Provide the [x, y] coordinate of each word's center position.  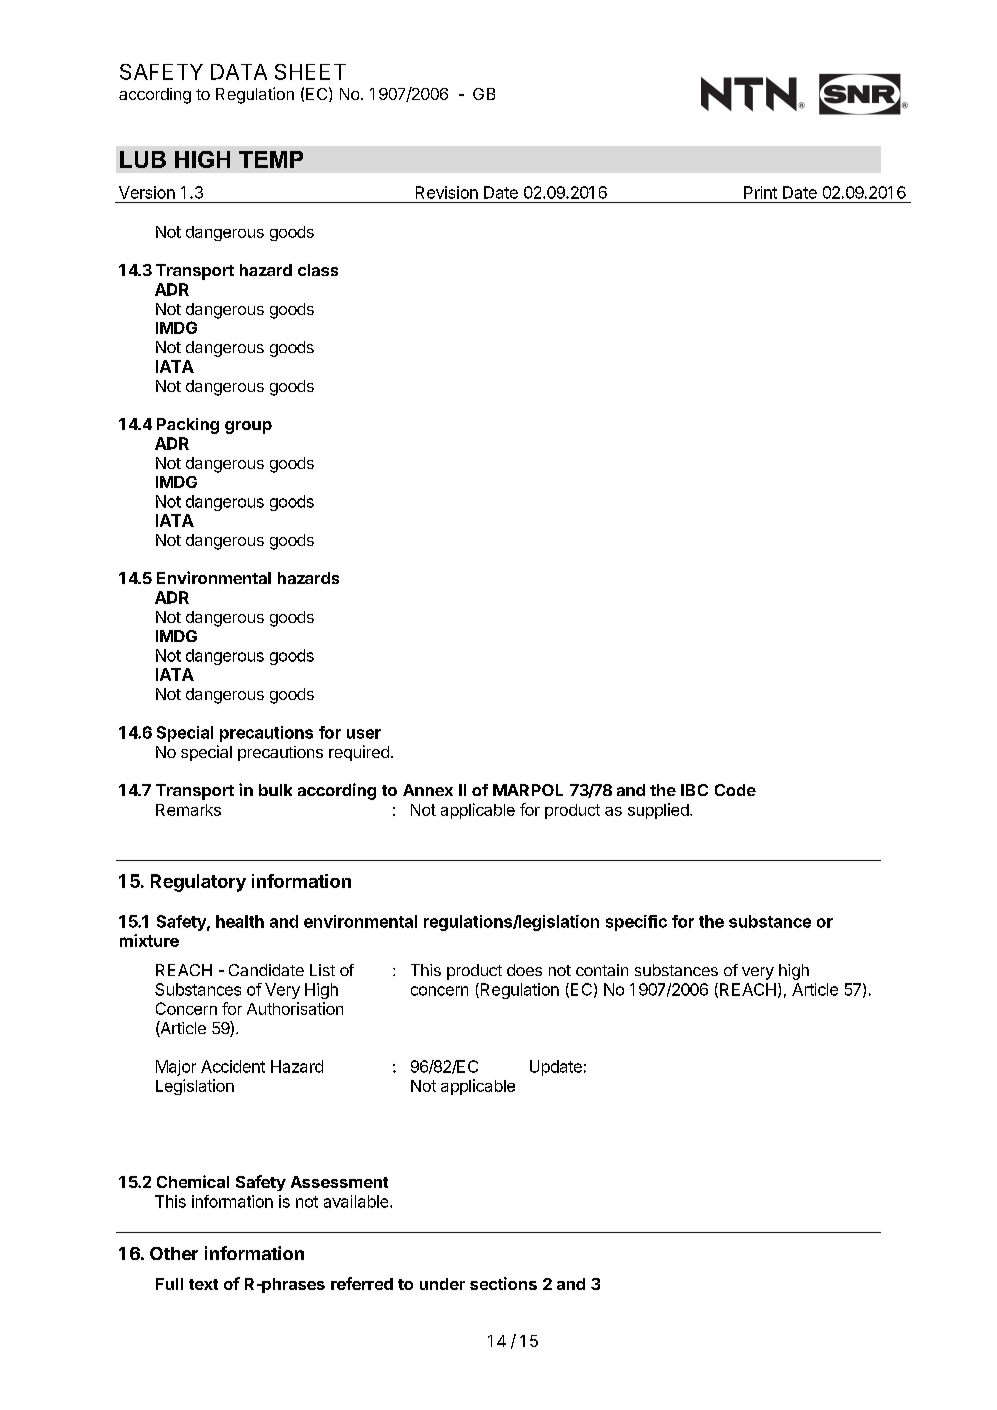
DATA [239, 72]
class [318, 270]
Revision [447, 192]
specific [636, 923]
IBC [694, 790]
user [364, 734]
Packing [188, 426]
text [203, 1284]
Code [735, 790]
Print [760, 192]
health [240, 921]
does [524, 970]
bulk [275, 790]
